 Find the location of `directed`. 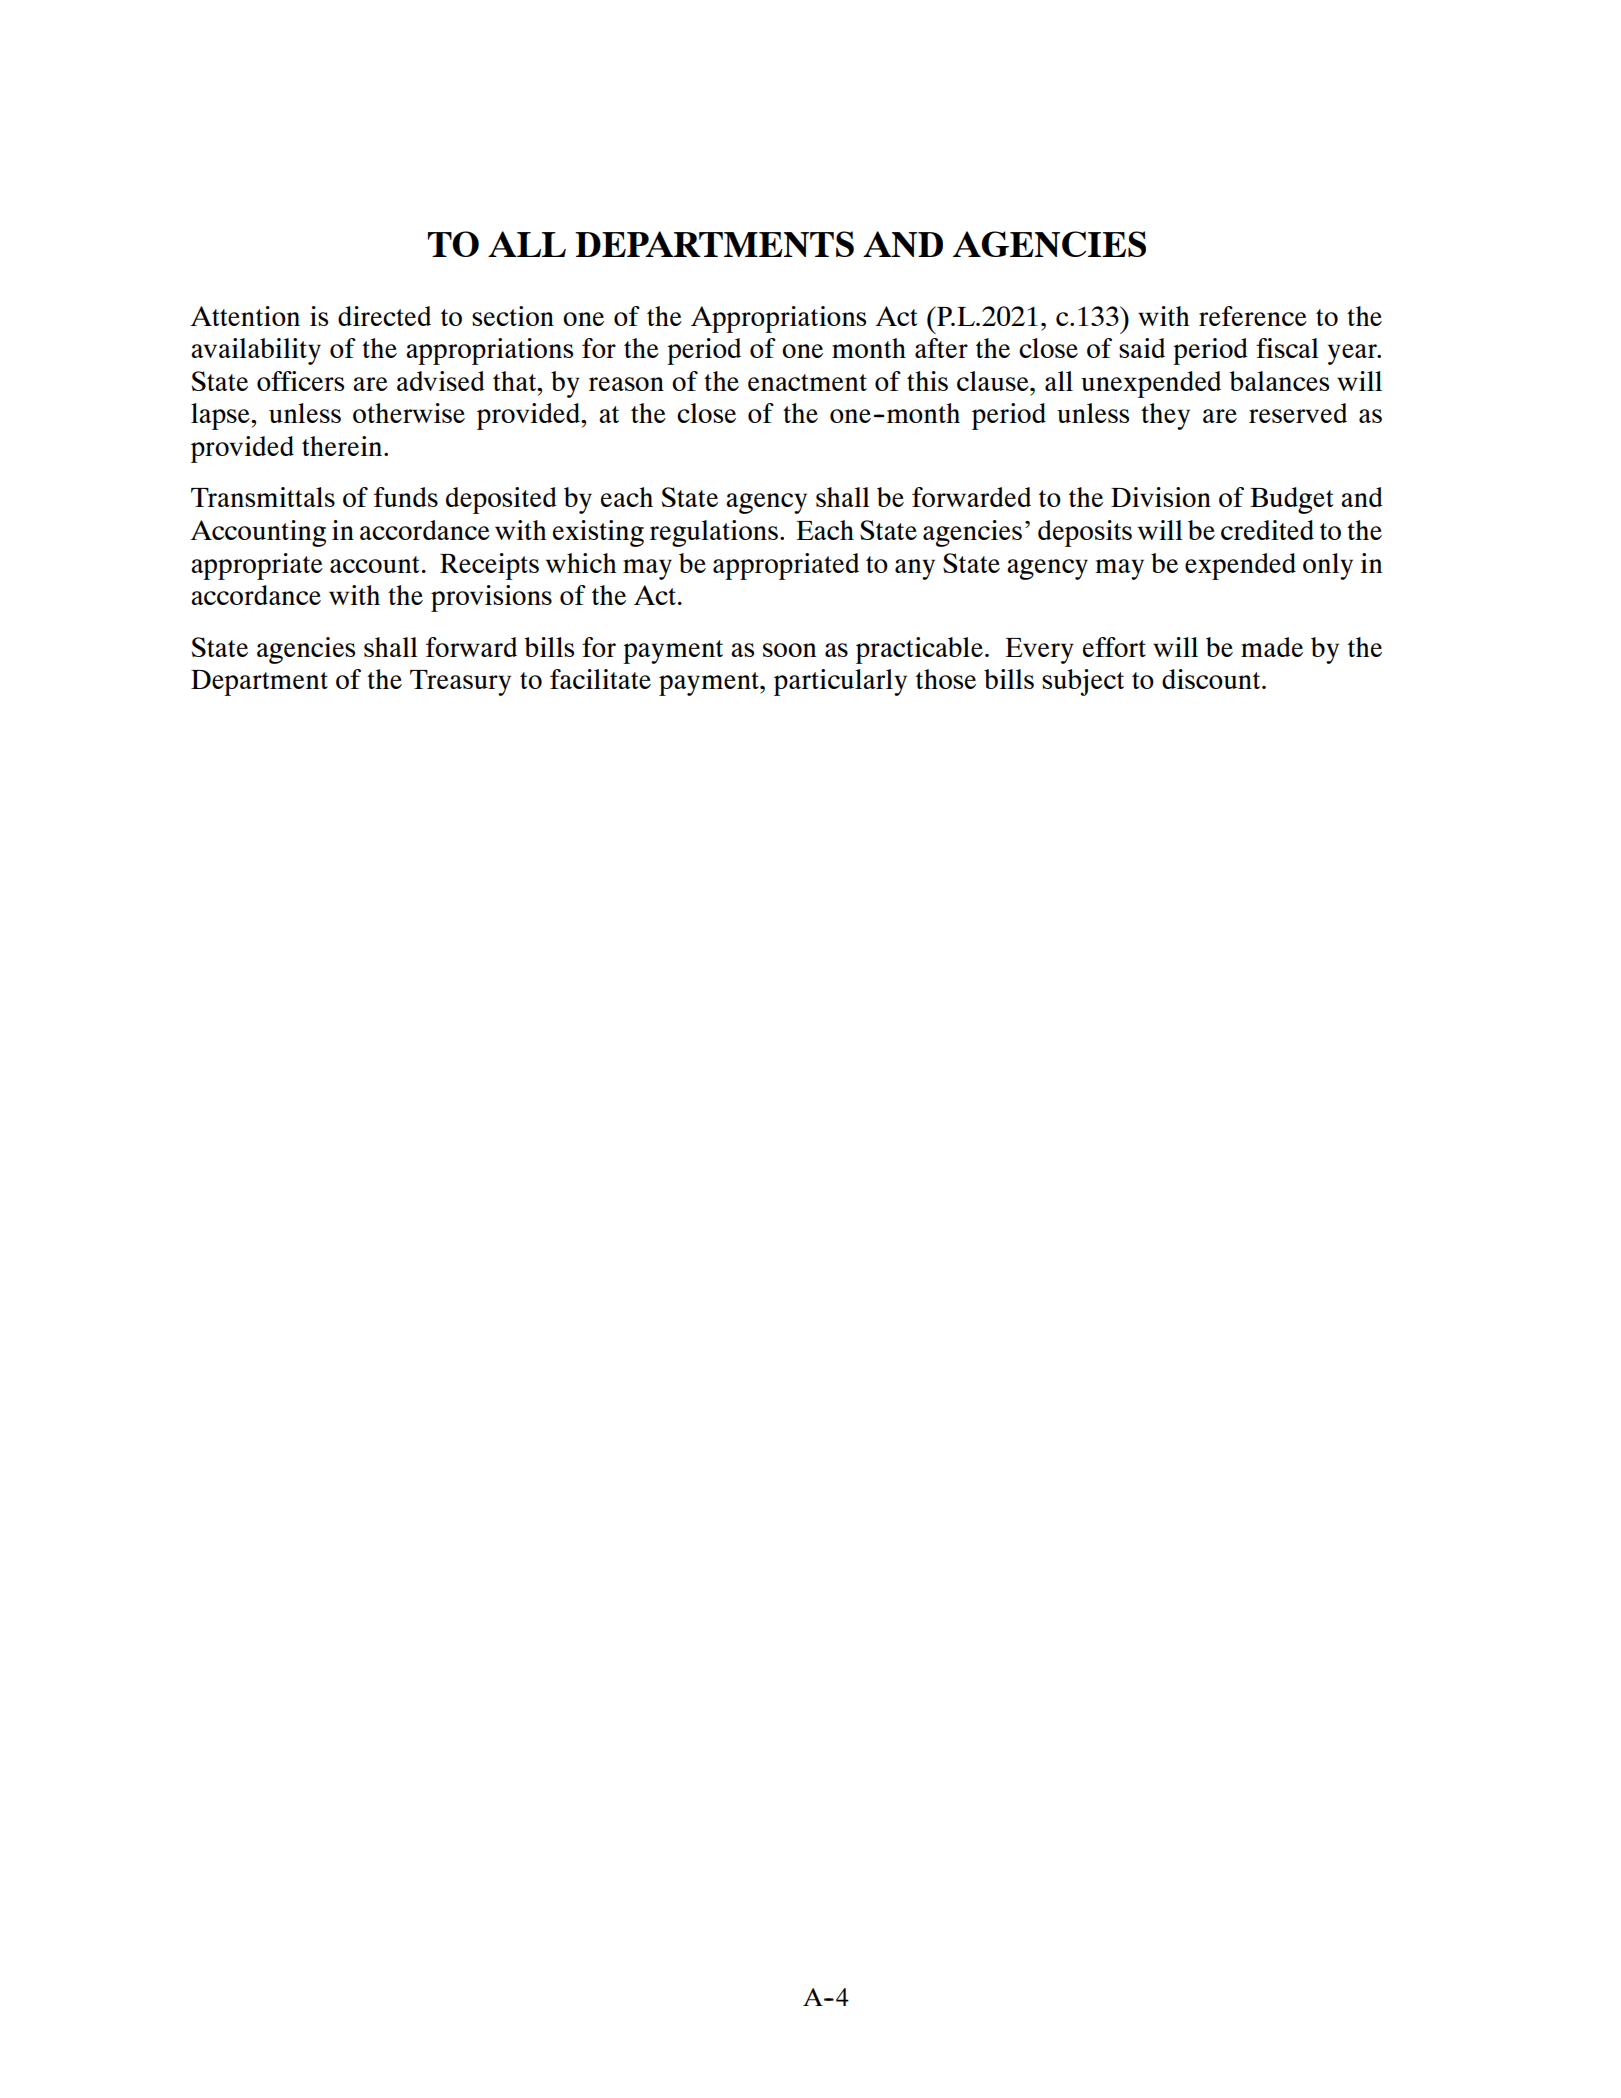

directed is located at coordinates (384, 316).
